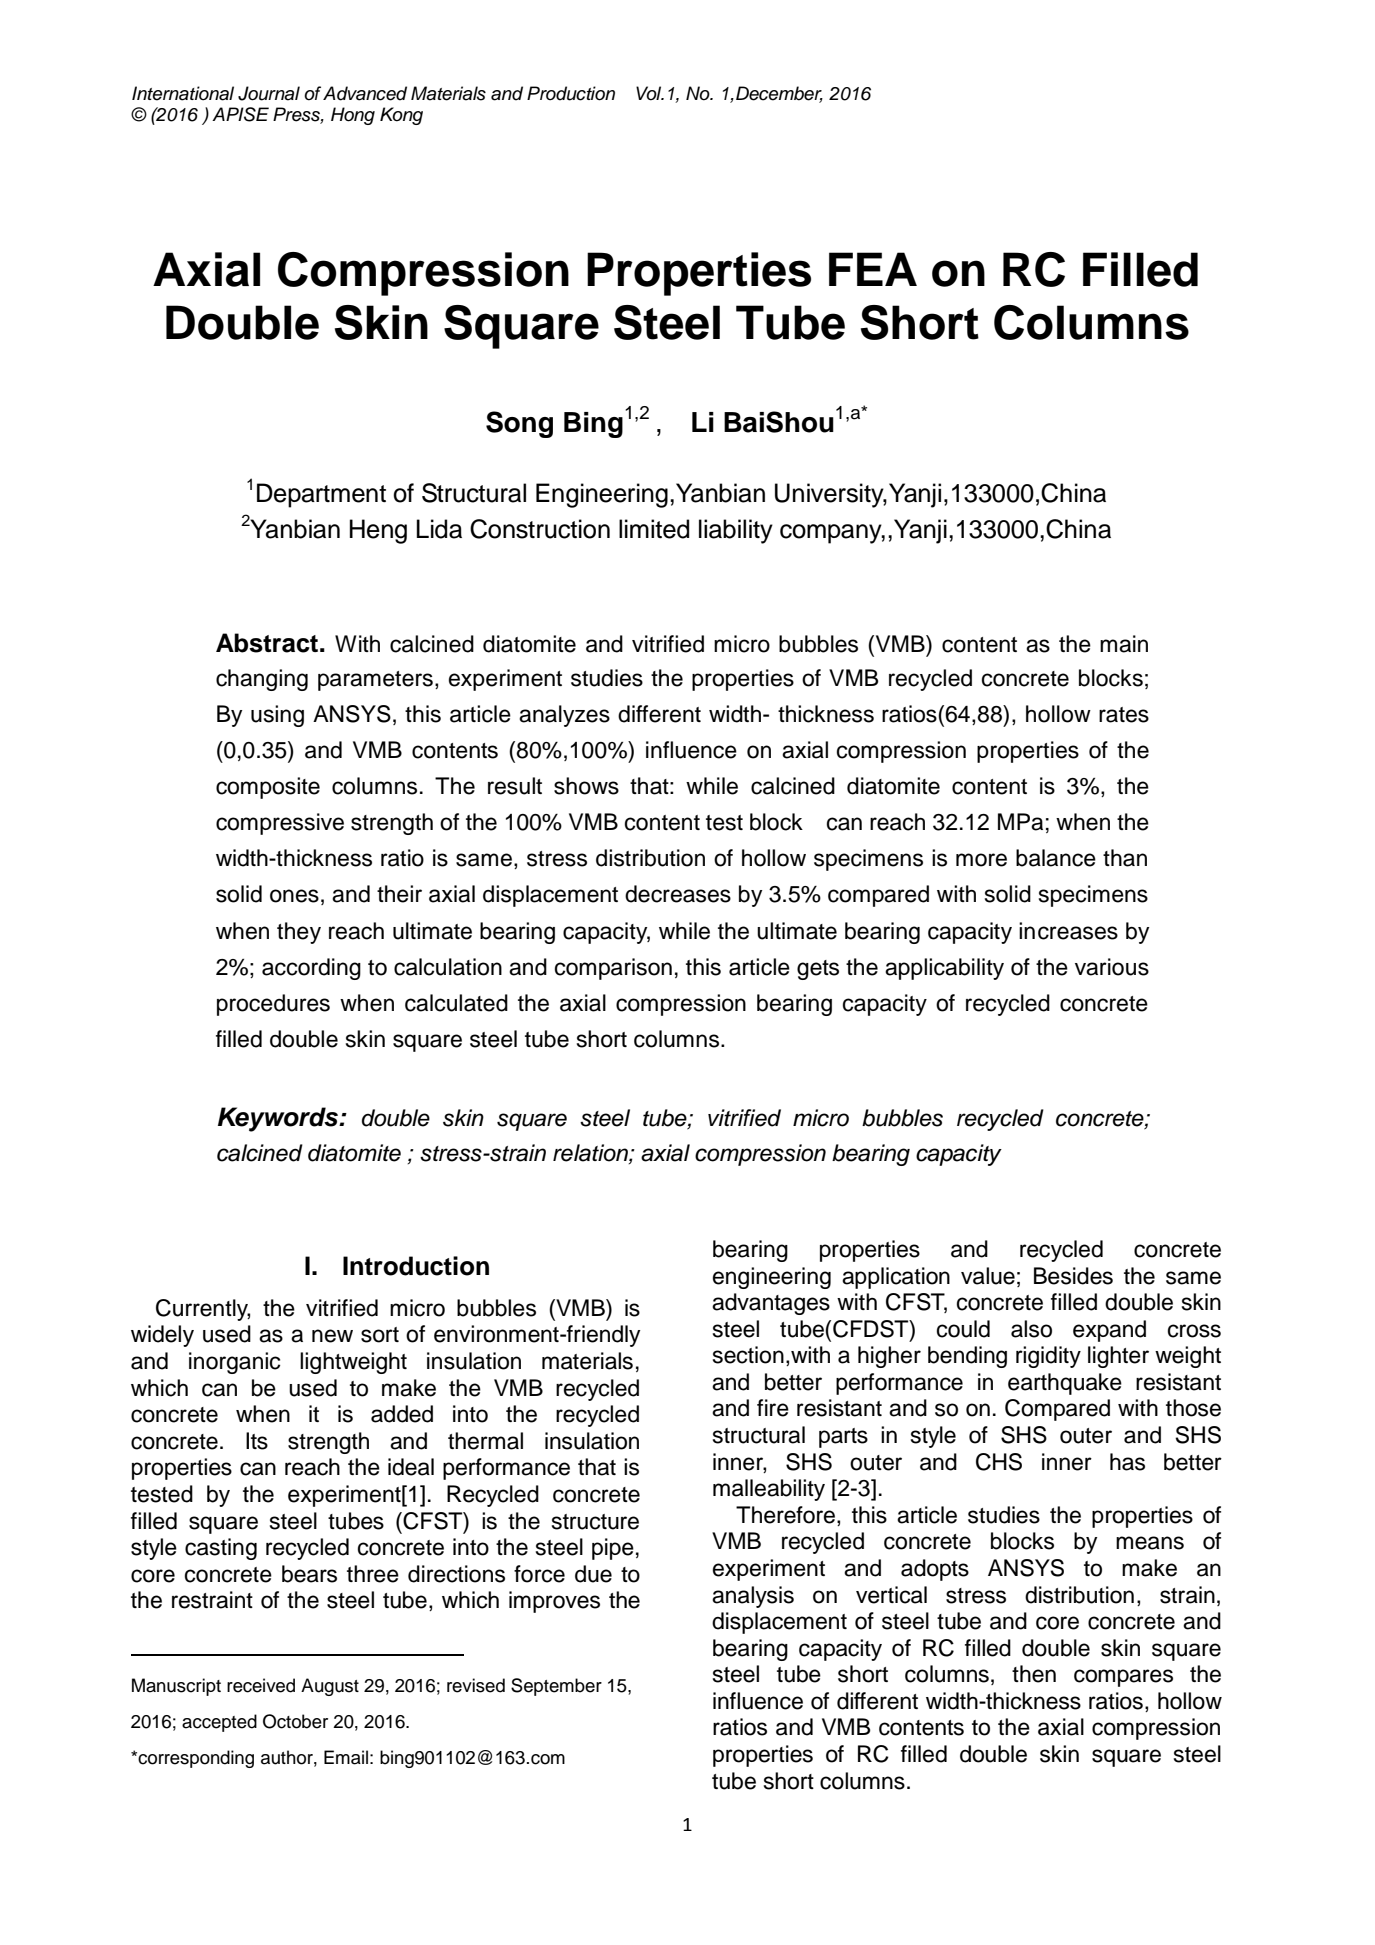 This page has height=1945, width=1375. I want to click on Heng, so click(378, 531).
